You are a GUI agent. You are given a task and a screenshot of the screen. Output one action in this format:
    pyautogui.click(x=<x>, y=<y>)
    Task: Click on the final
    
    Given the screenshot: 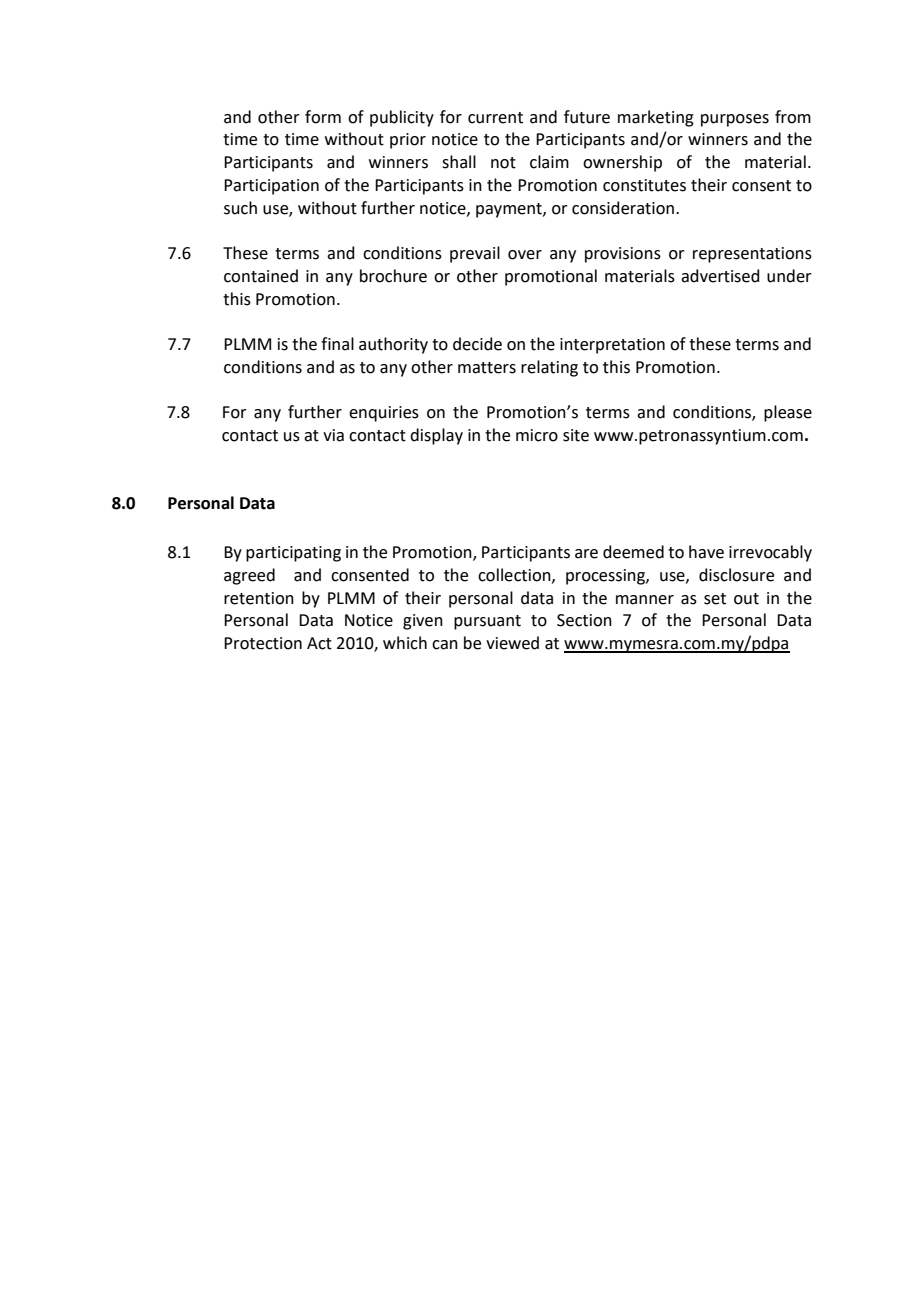 What is the action you would take?
    pyautogui.click(x=337, y=344)
